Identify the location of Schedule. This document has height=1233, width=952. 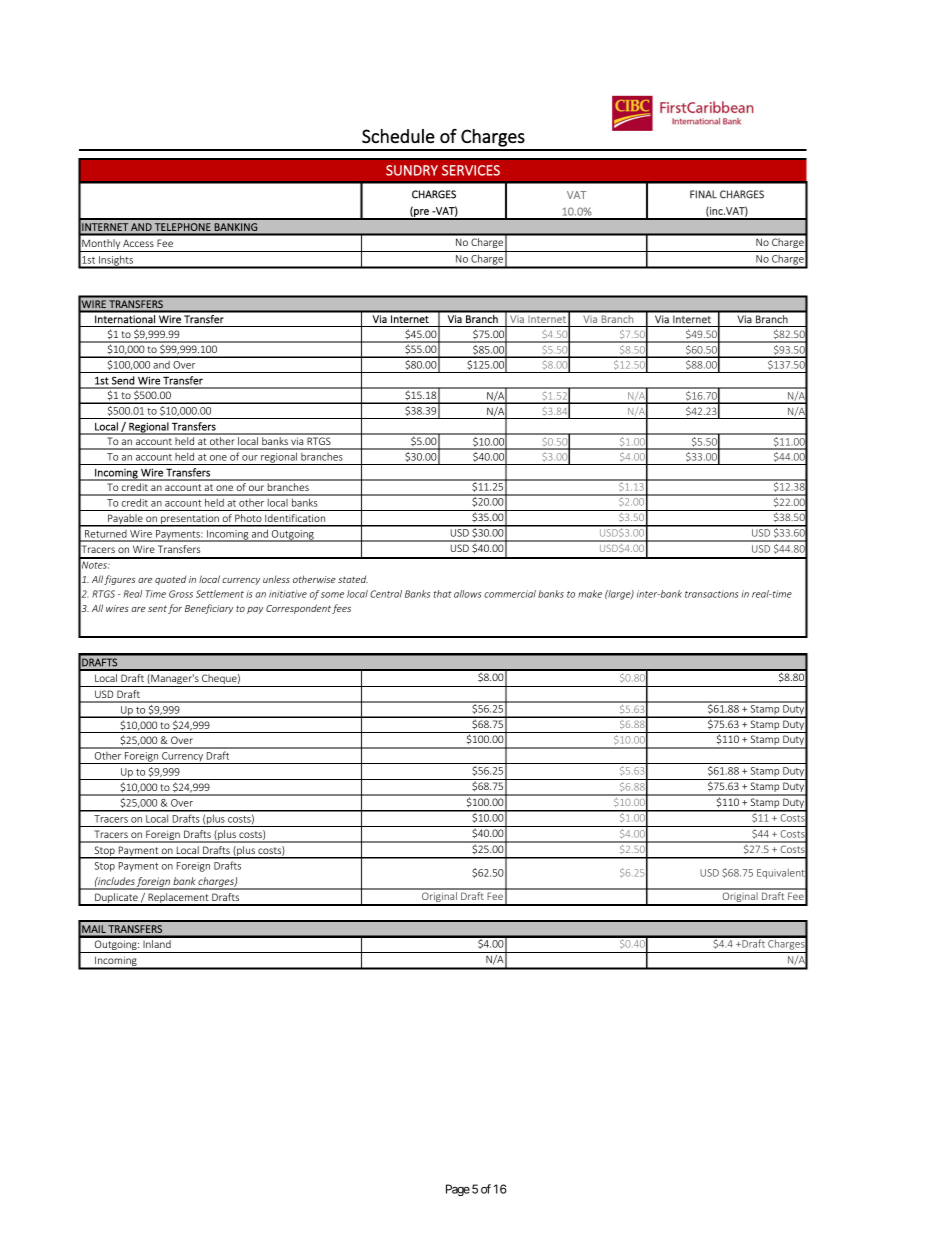
(398, 136).
